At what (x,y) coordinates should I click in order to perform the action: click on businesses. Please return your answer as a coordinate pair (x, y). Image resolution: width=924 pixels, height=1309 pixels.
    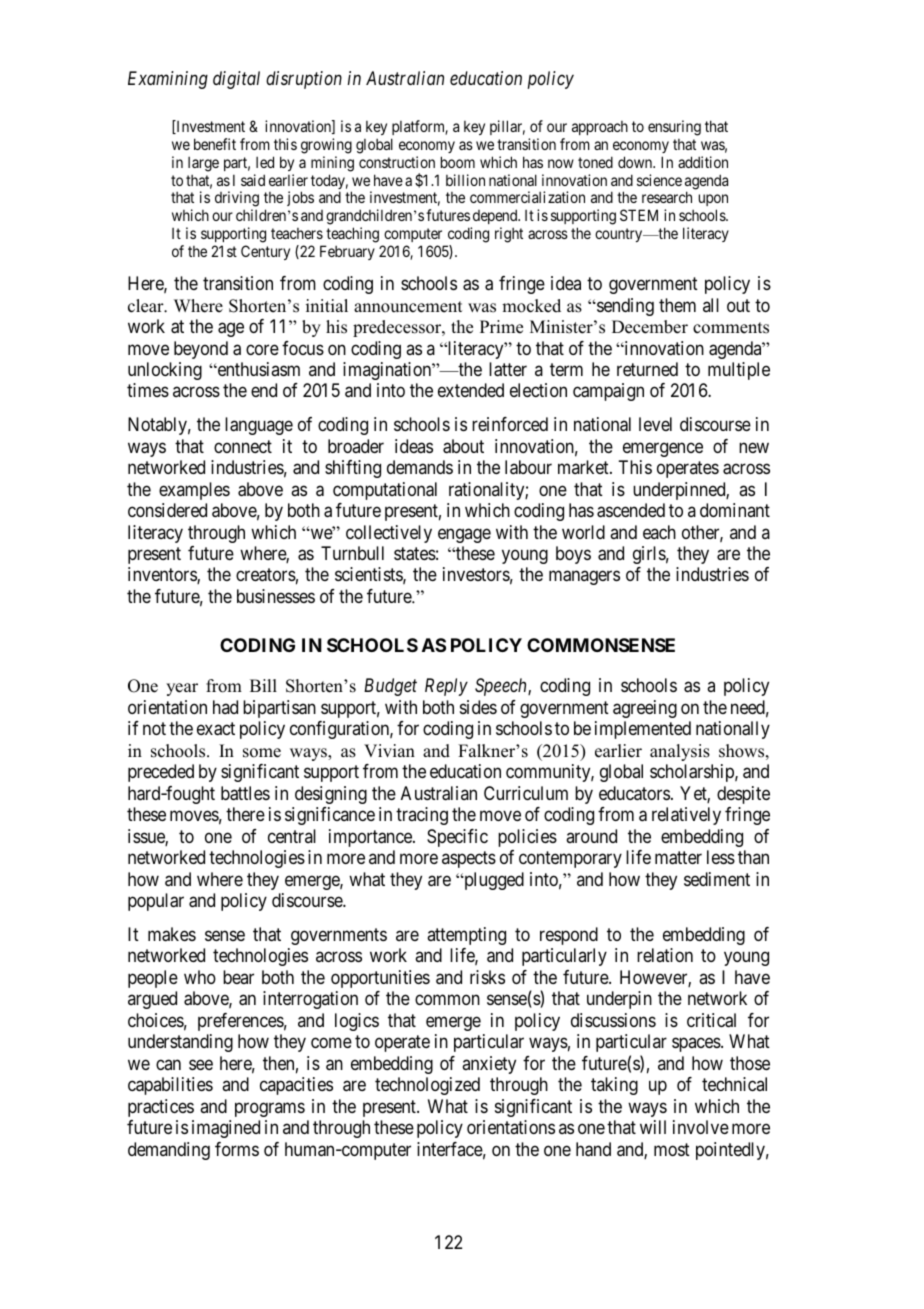
    Looking at the image, I should click on (276, 596).
